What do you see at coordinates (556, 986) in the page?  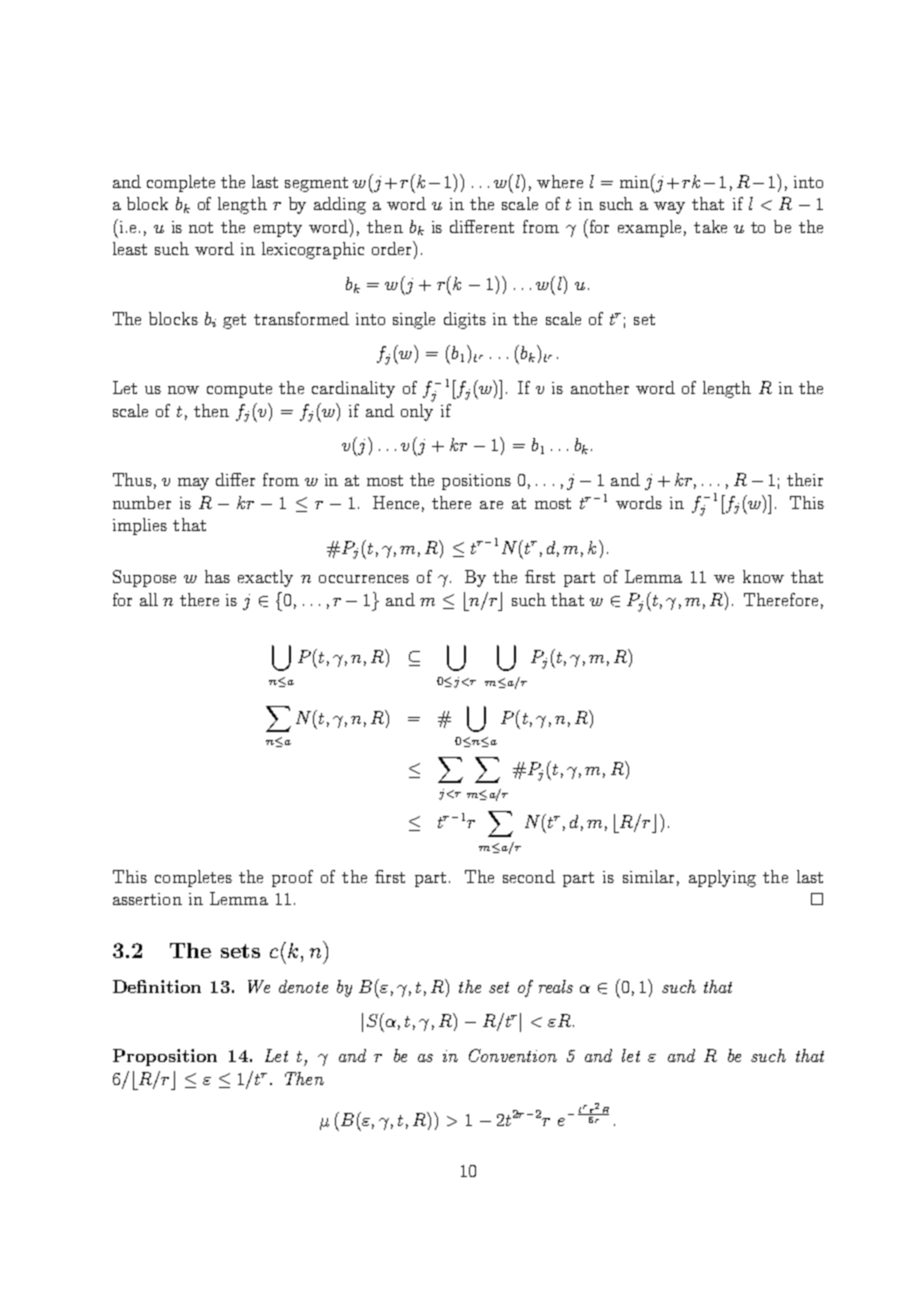 I see `reals` at bounding box center [556, 986].
